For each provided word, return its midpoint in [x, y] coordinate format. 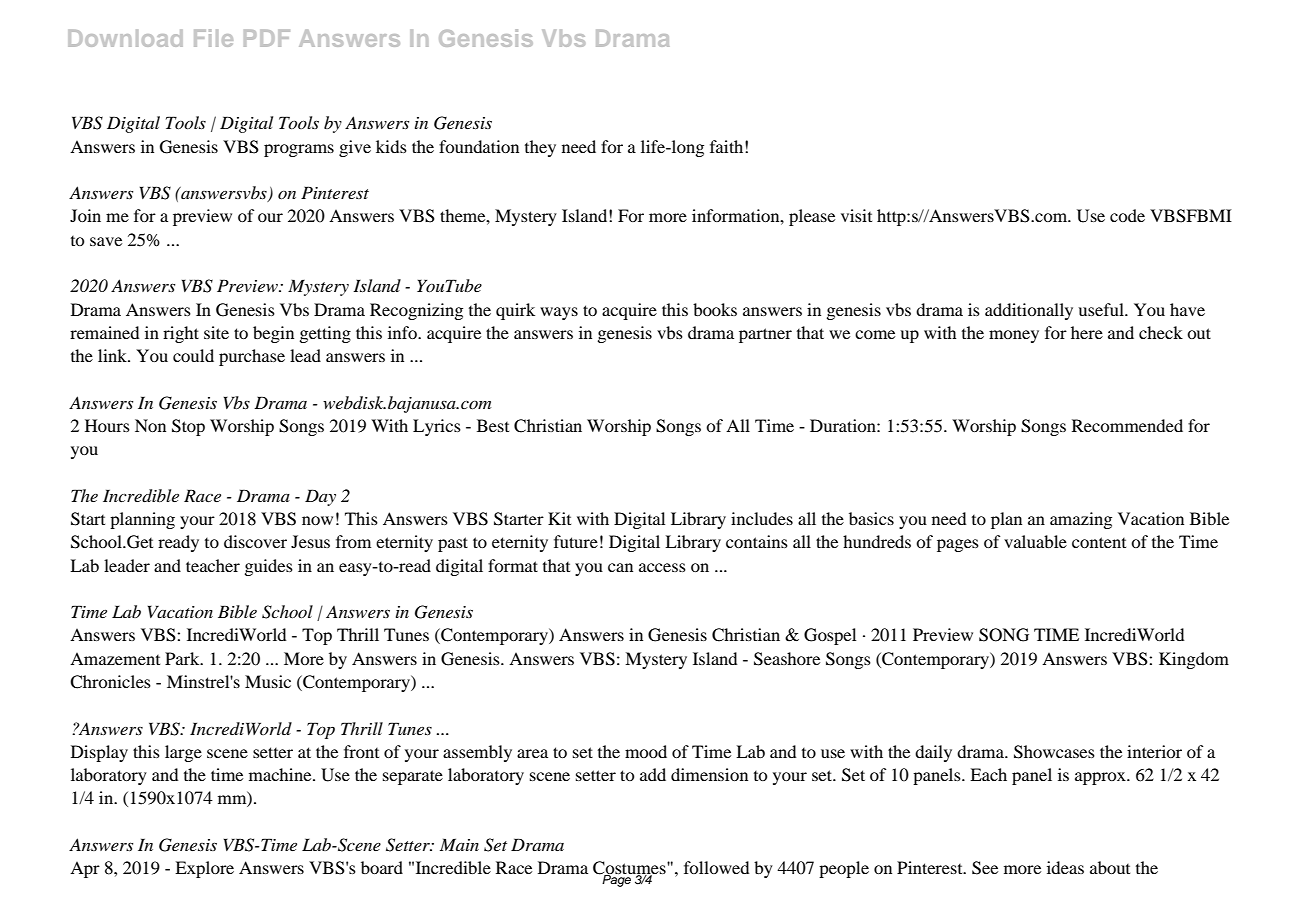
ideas [1065, 867]
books [715, 309]
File [213, 38]
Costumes [630, 869]
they [540, 148]
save [106, 241]
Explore [204, 869]
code [1127, 215]
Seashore [787, 659]
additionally [1029, 311]
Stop [188, 427]
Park [183, 658]
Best [493, 425]
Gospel [830, 636]
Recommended [1127, 425]
